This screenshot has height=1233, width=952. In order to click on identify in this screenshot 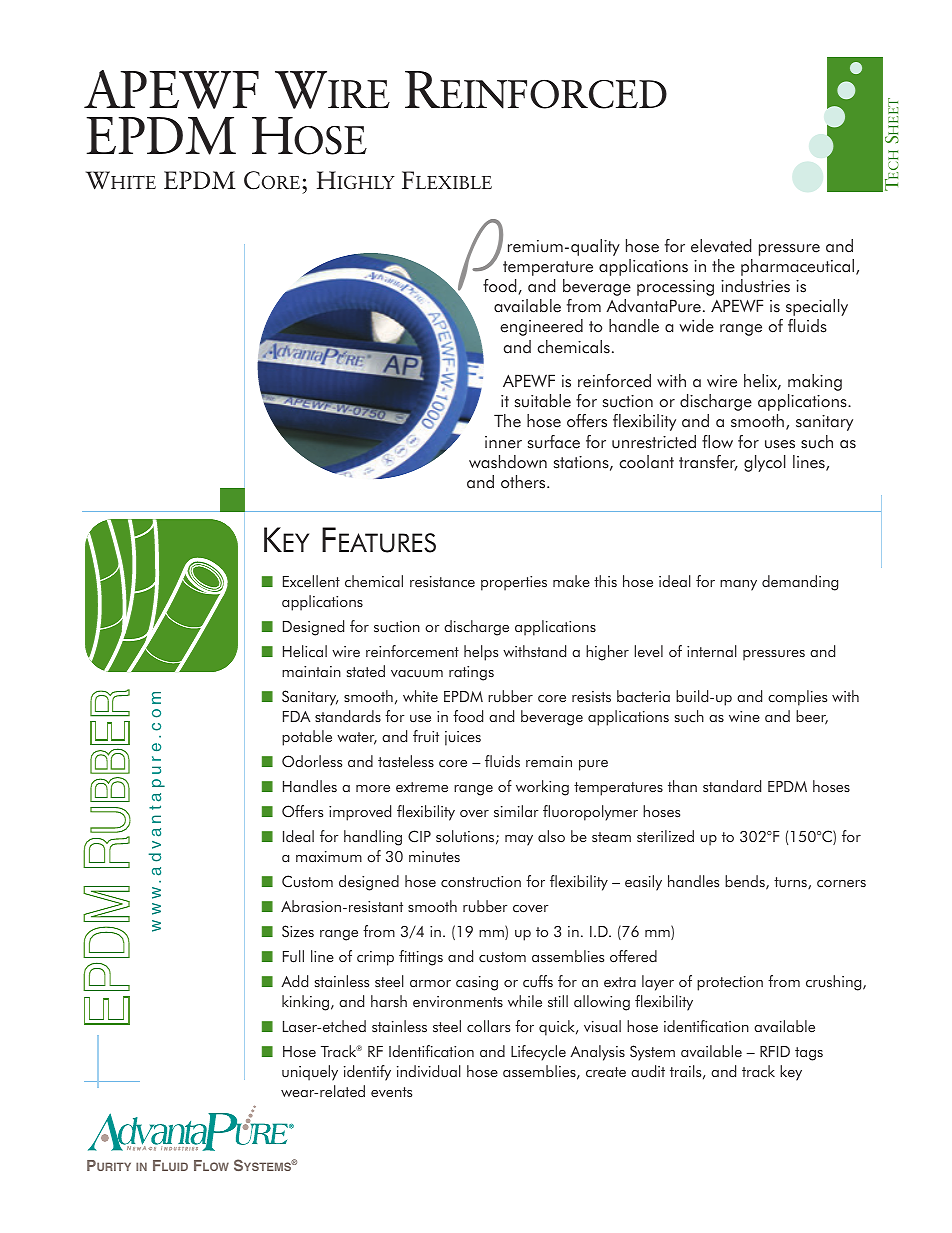, I will do `click(367, 1073)`.
